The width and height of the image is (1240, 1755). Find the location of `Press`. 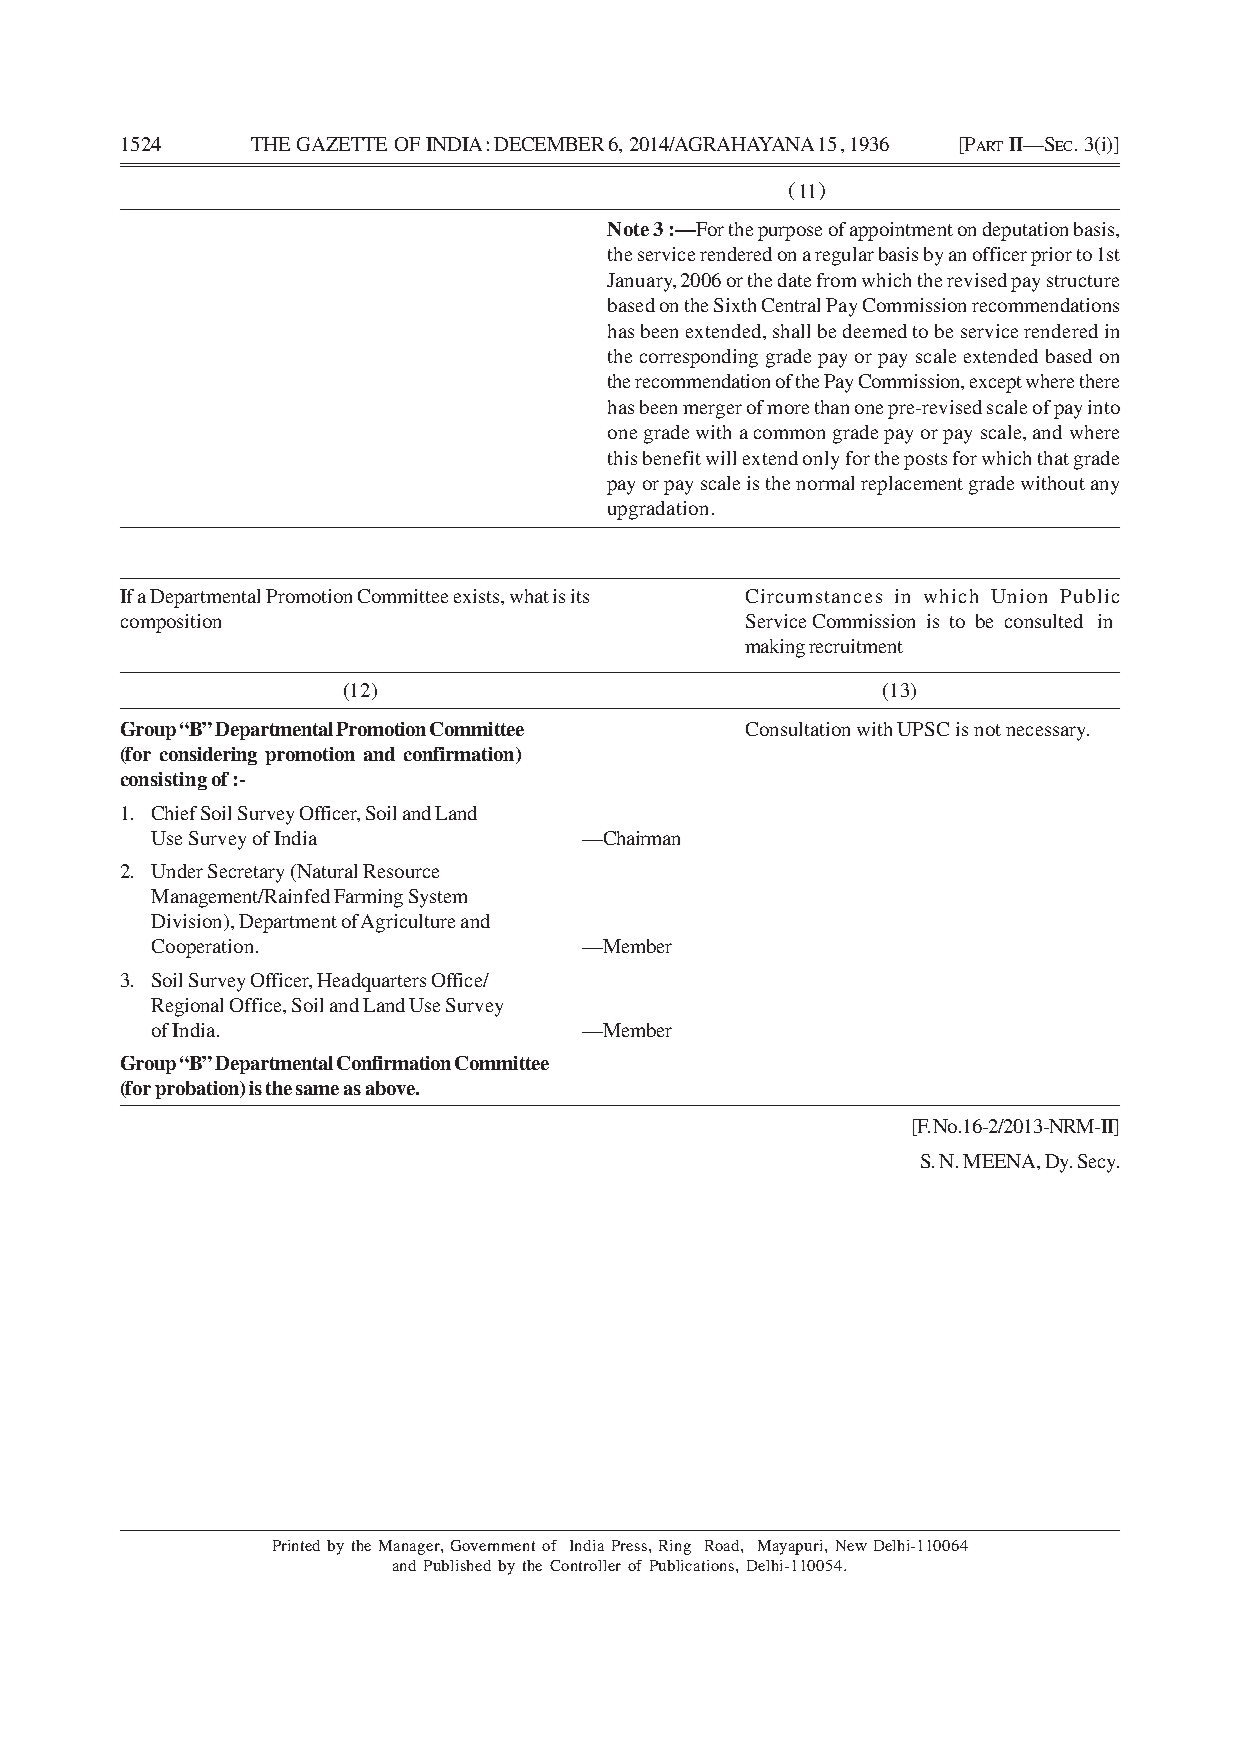

Press is located at coordinates (629, 1545).
